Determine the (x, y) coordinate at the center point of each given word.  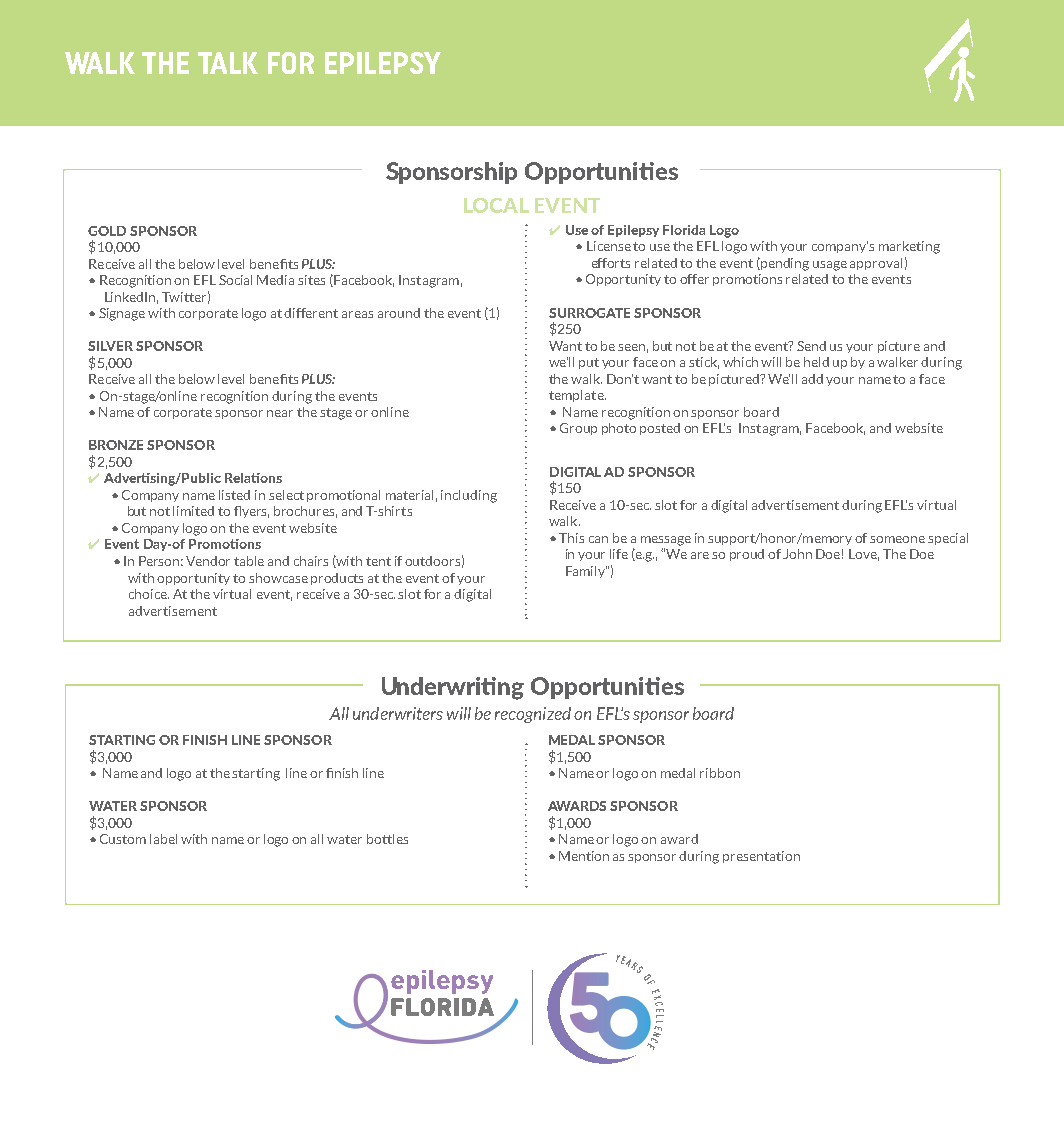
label (163, 839)
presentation (761, 857)
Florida (684, 230)
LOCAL (496, 205)
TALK (228, 63)
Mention (584, 856)
